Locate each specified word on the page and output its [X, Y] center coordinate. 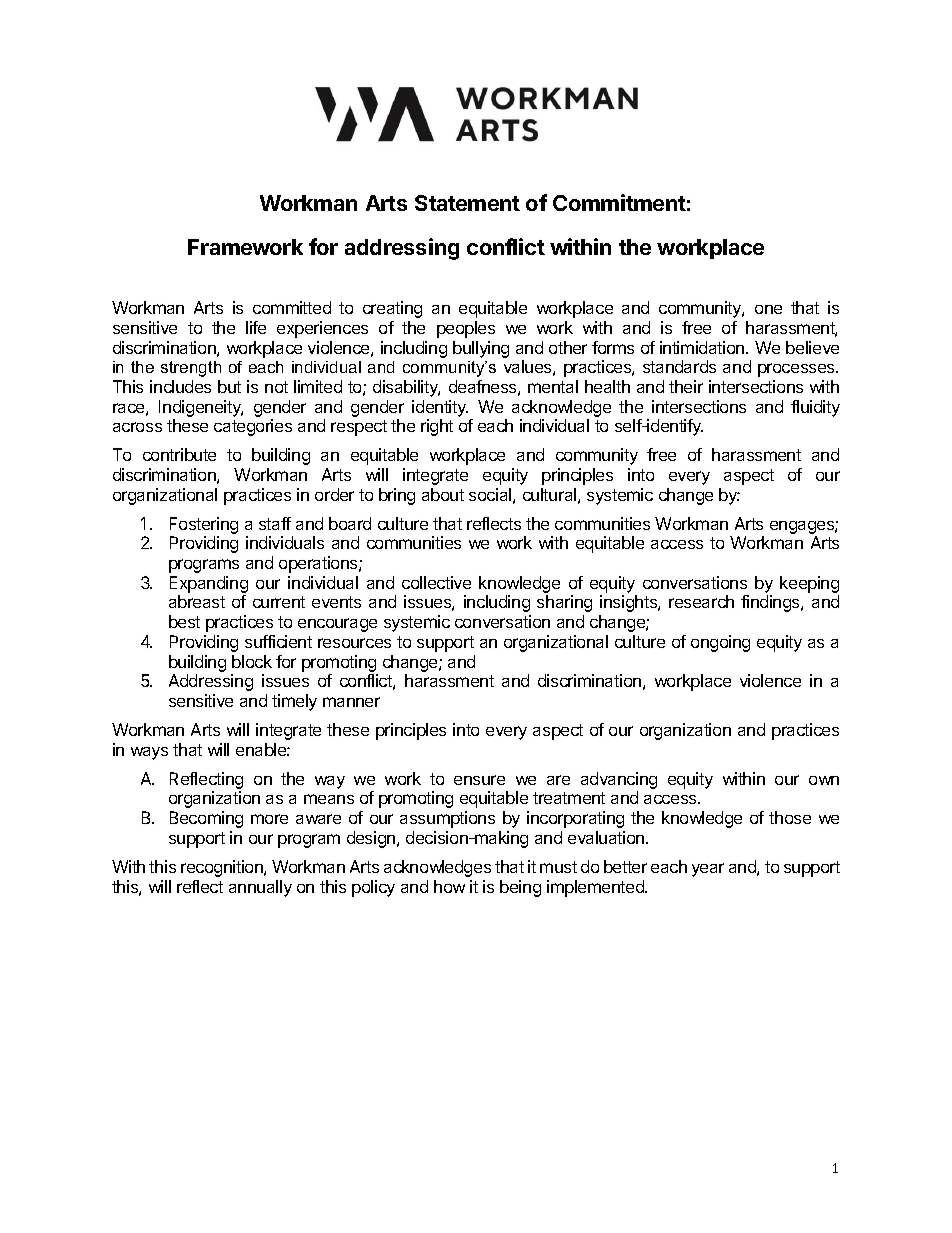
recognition [223, 868]
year [708, 870]
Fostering [204, 527]
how [449, 886]
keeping [809, 586]
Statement [467, 203]
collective [436, 582]
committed [292, 307]
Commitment [619, 202]
